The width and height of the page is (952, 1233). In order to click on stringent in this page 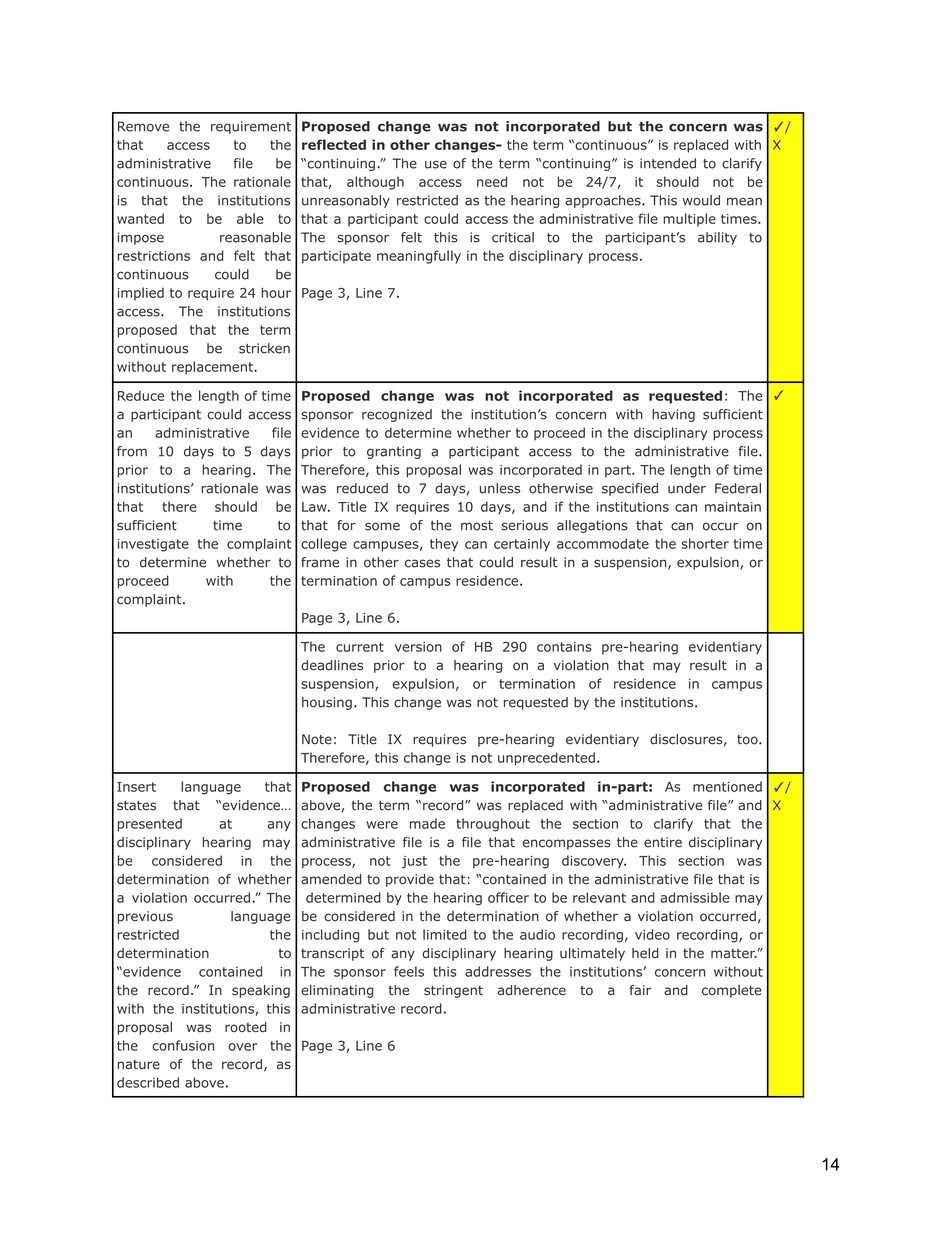, I will do `click(453, 991)`.
